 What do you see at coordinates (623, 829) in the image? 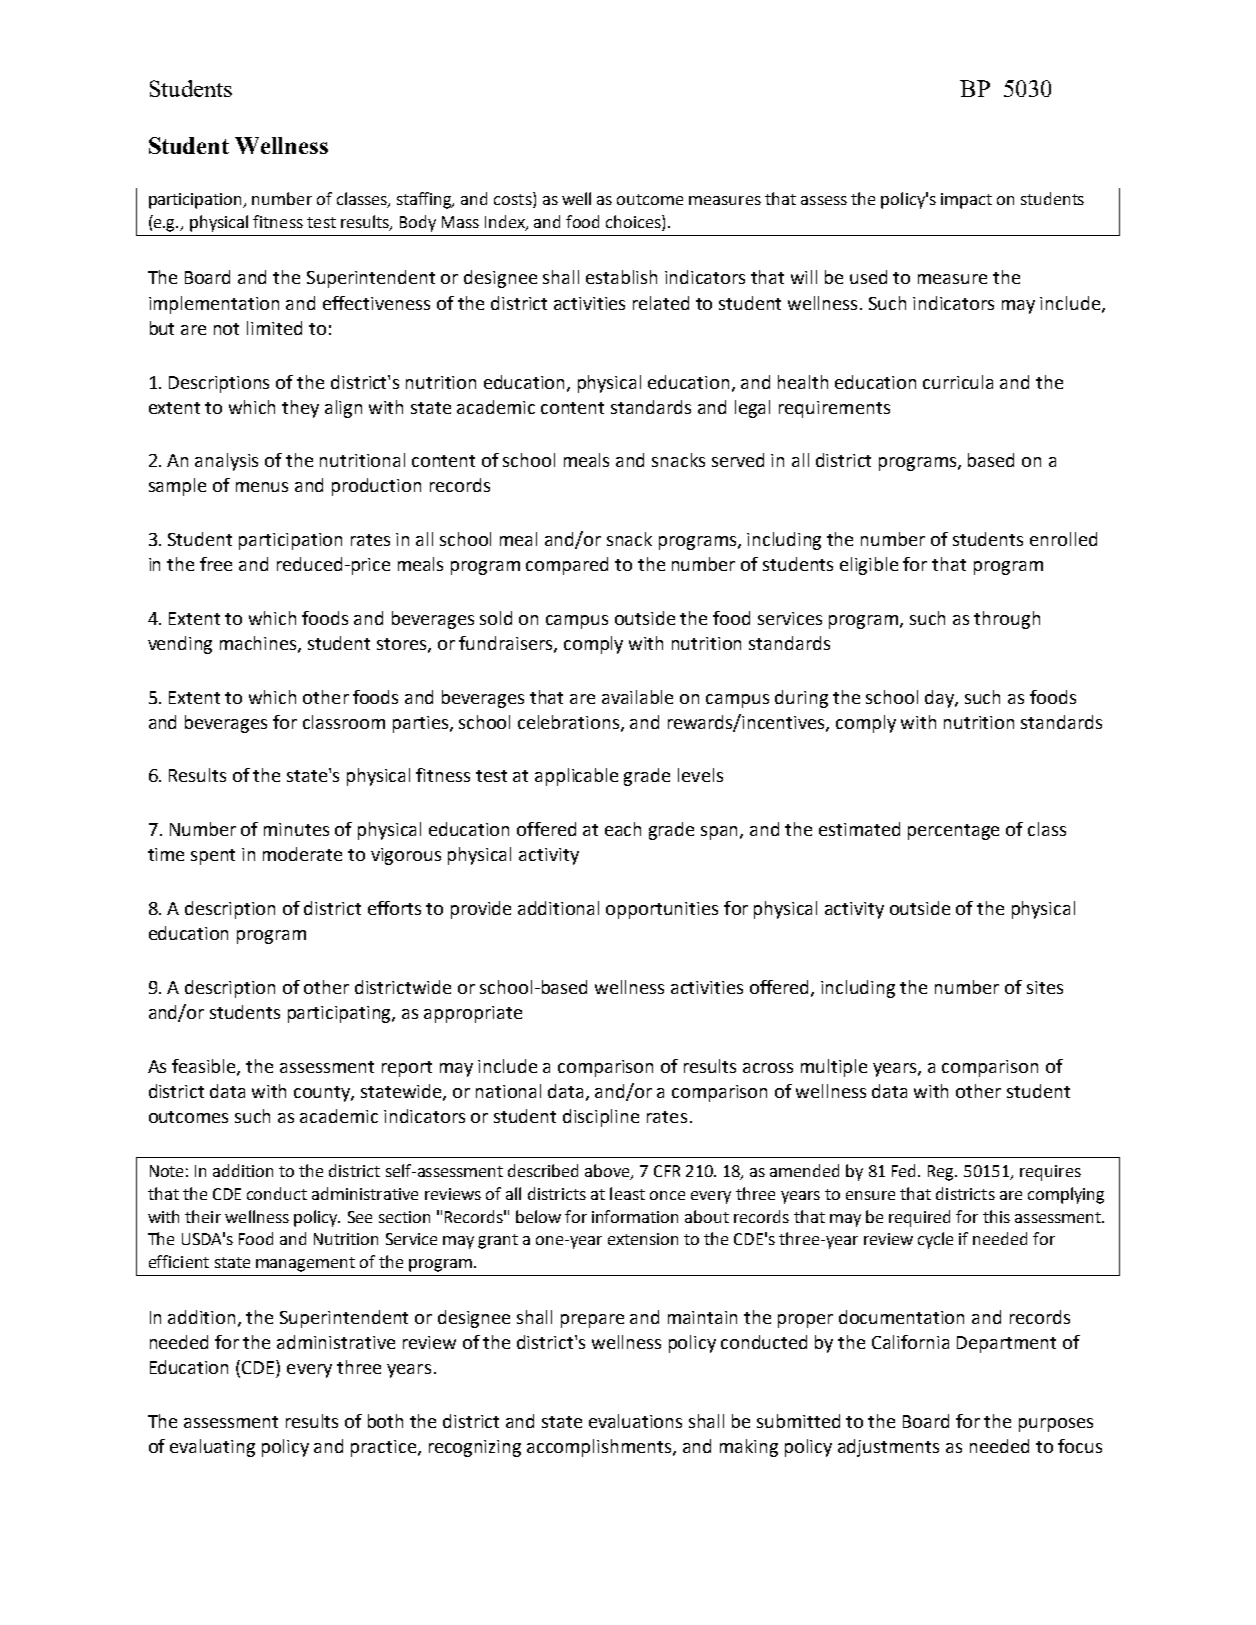
I see `each` at bounding box center [623, 829].
